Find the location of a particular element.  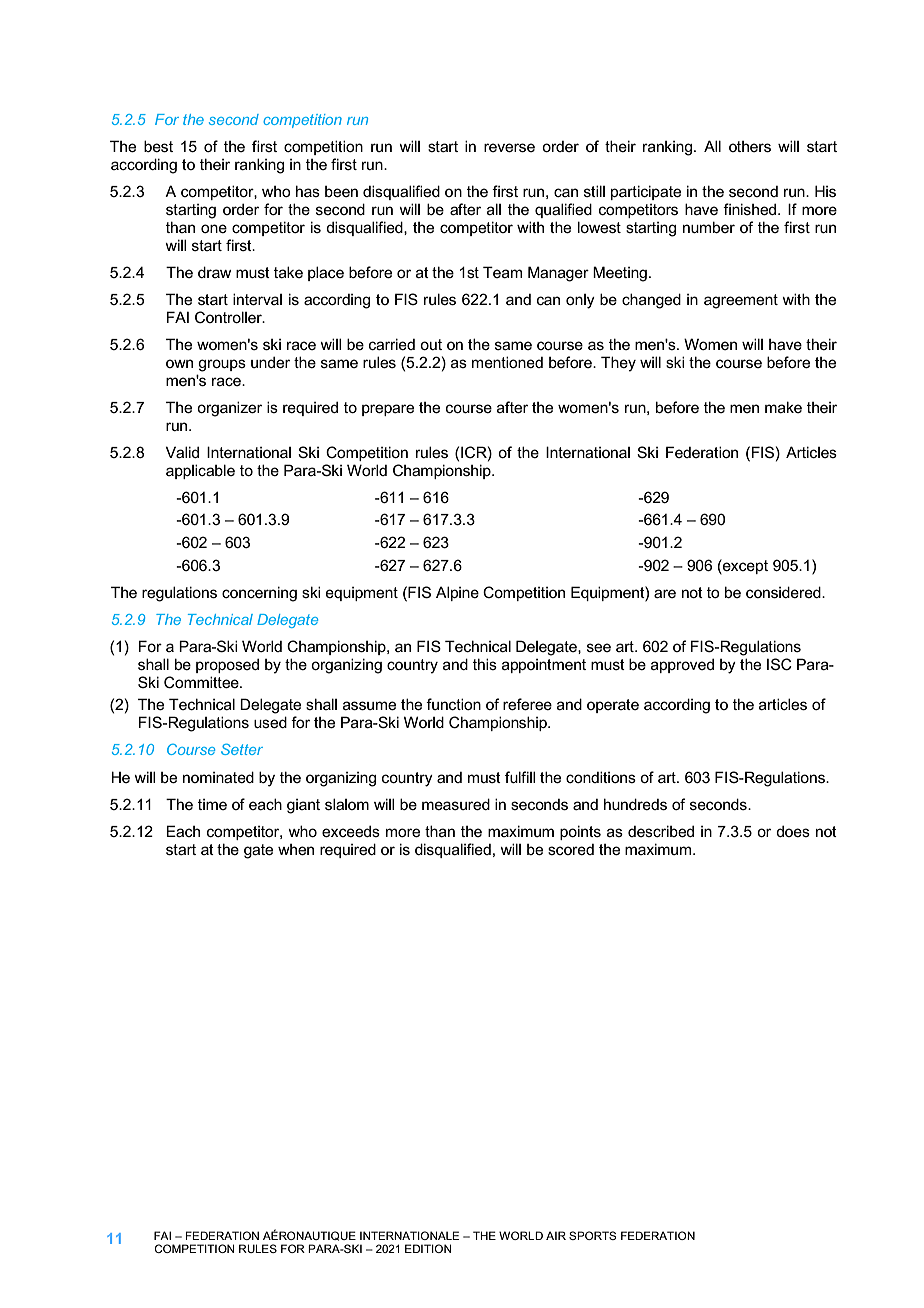

described is located at coordinates (661, 831).
